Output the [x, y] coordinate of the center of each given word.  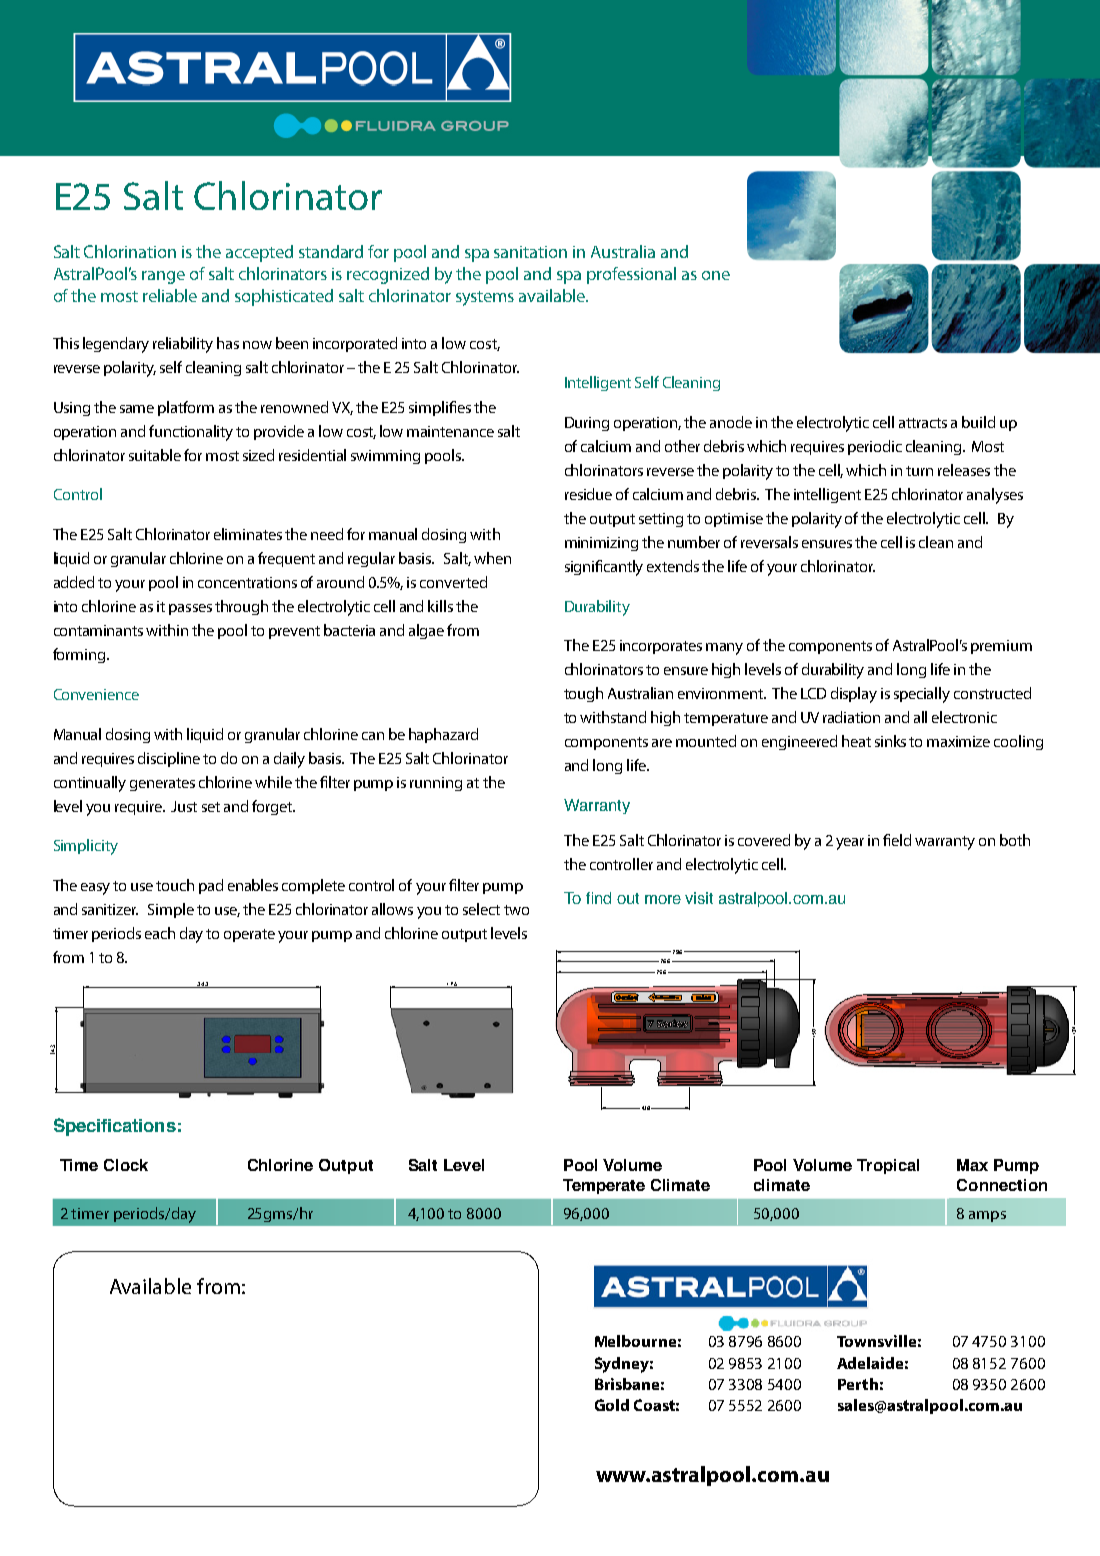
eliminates [248, 534]
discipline [169, 759]
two [516, 910]
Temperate [604, 1186]
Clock [126, 1165]
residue [588, 494]
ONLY [86, 1211]
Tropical [888, 1166]
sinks [890, 741]
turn [919, 471]
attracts [923, 423]
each [160, 933]
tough [583, 694]
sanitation [530, 252]
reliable [170, 295]
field [897, 840]
